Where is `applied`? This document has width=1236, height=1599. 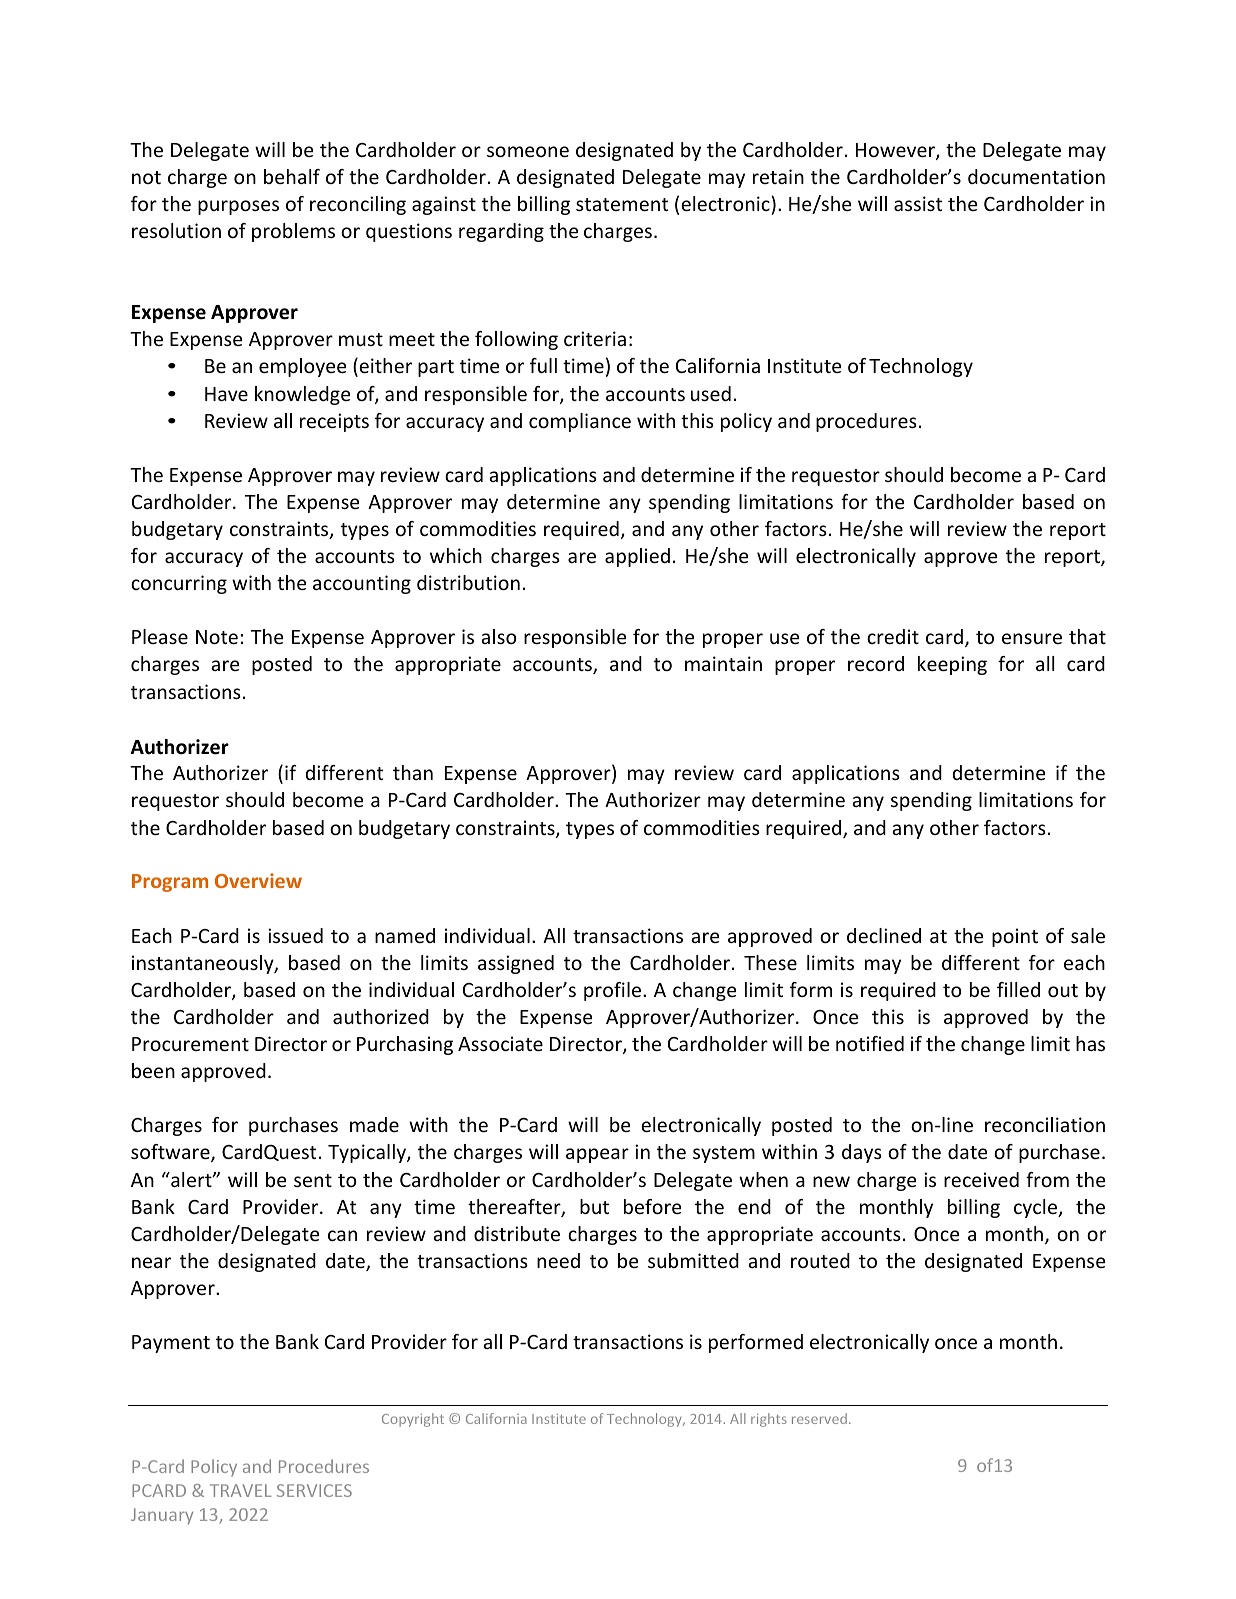 applied is located at coordinates (637, 557).
